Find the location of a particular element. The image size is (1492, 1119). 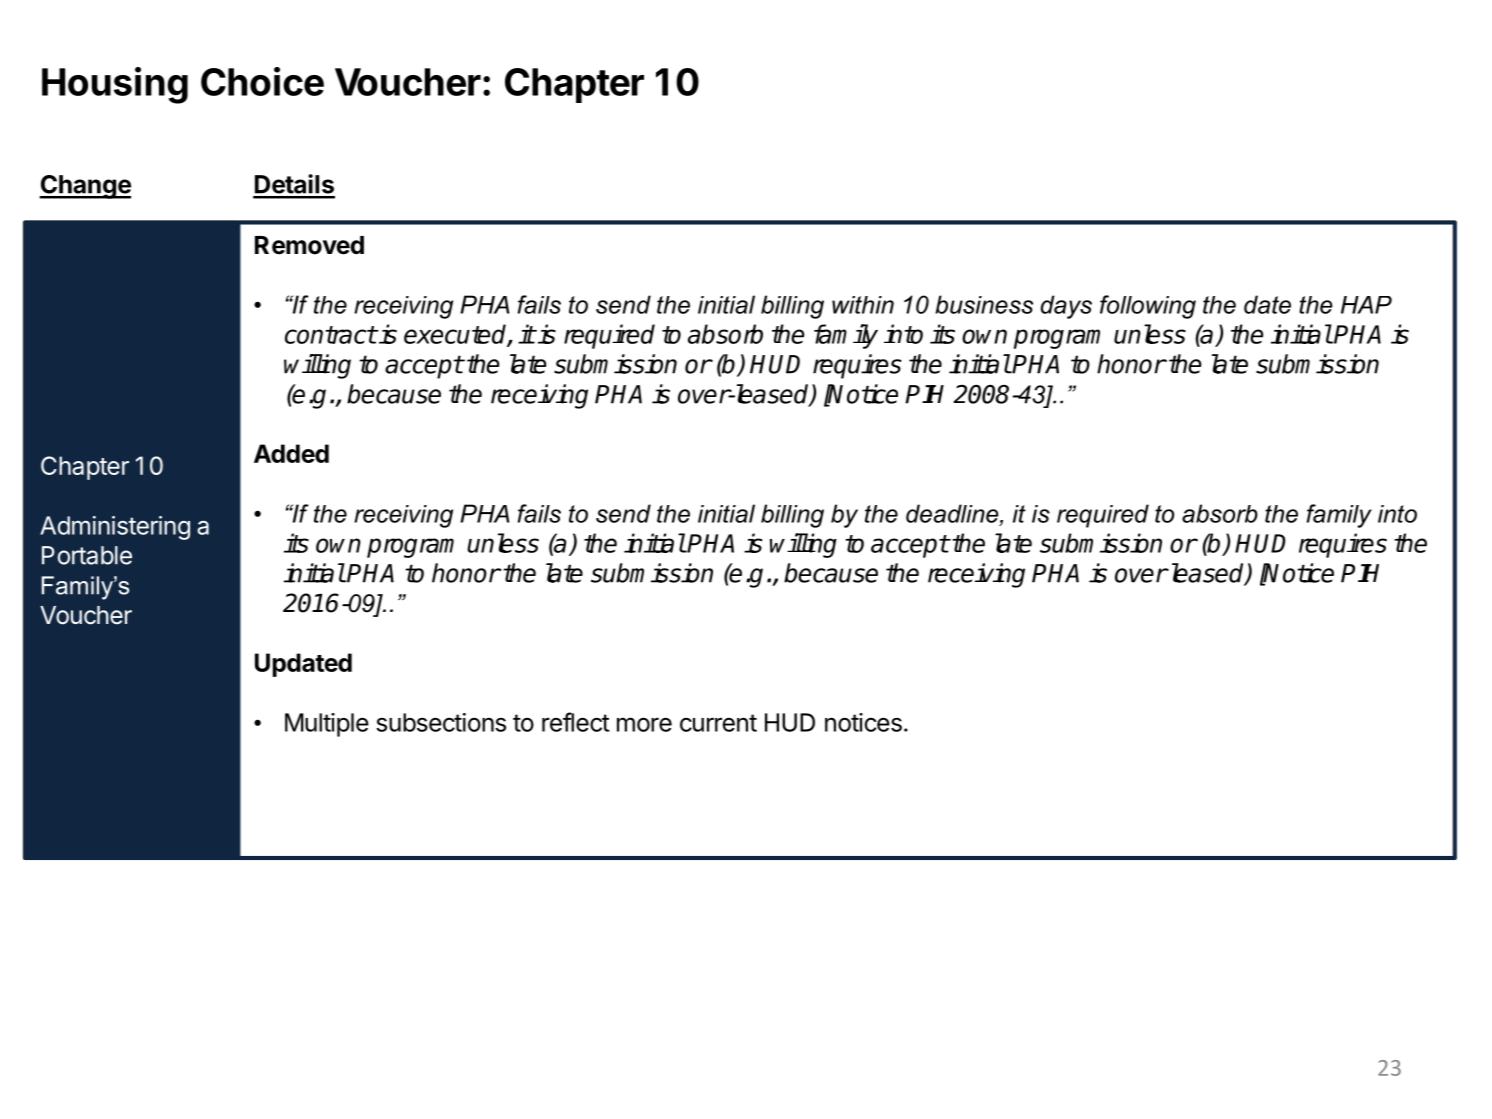

Housing is located at coordinates (115, 85).
